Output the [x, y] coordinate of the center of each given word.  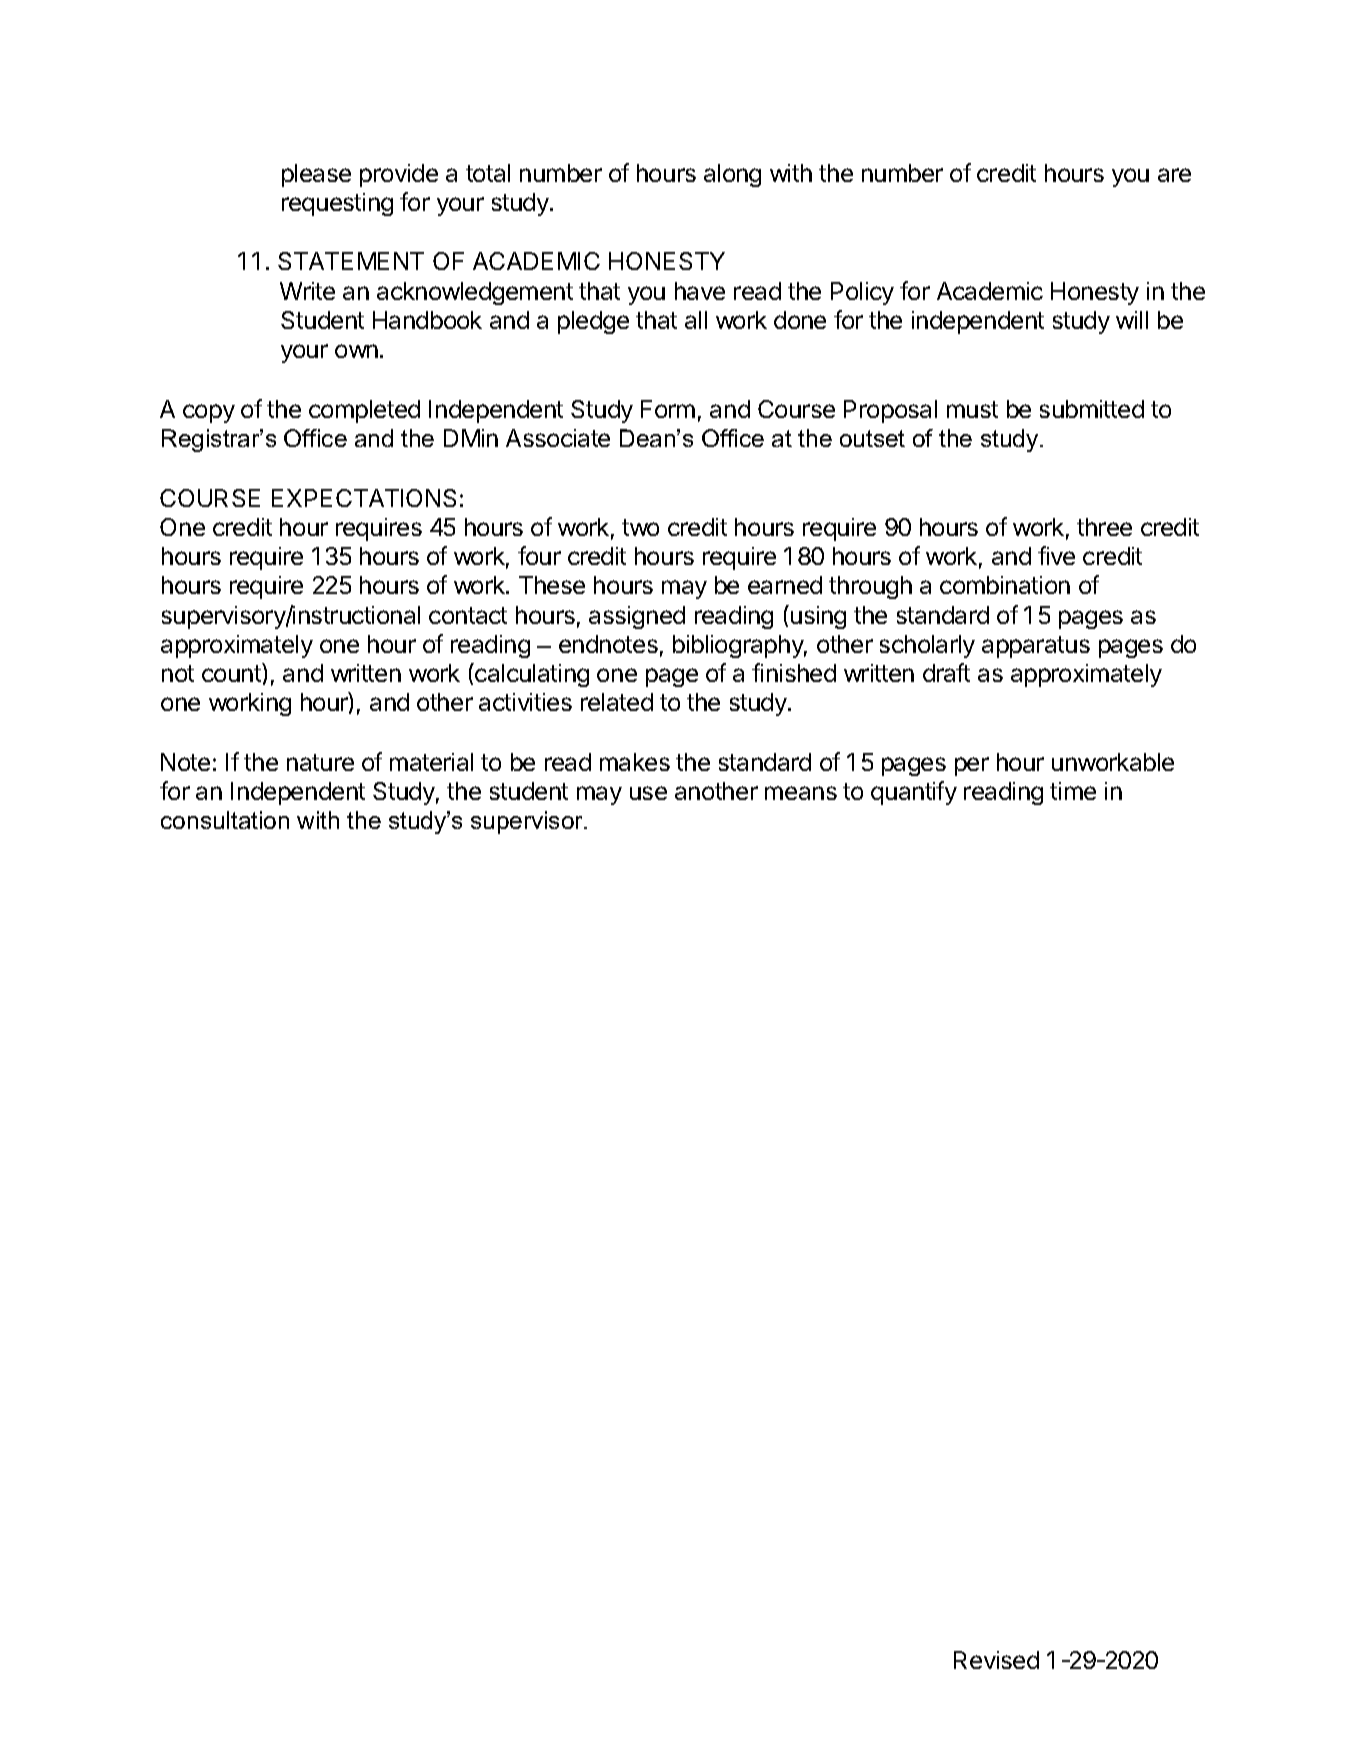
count [232, 672]
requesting [337, 204]
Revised [996, 1660]
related [617, 702]
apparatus [1036, 647]
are [1174, 175]
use [648, 793]
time [1073, 791]
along [732, 175]
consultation [225, 820]
